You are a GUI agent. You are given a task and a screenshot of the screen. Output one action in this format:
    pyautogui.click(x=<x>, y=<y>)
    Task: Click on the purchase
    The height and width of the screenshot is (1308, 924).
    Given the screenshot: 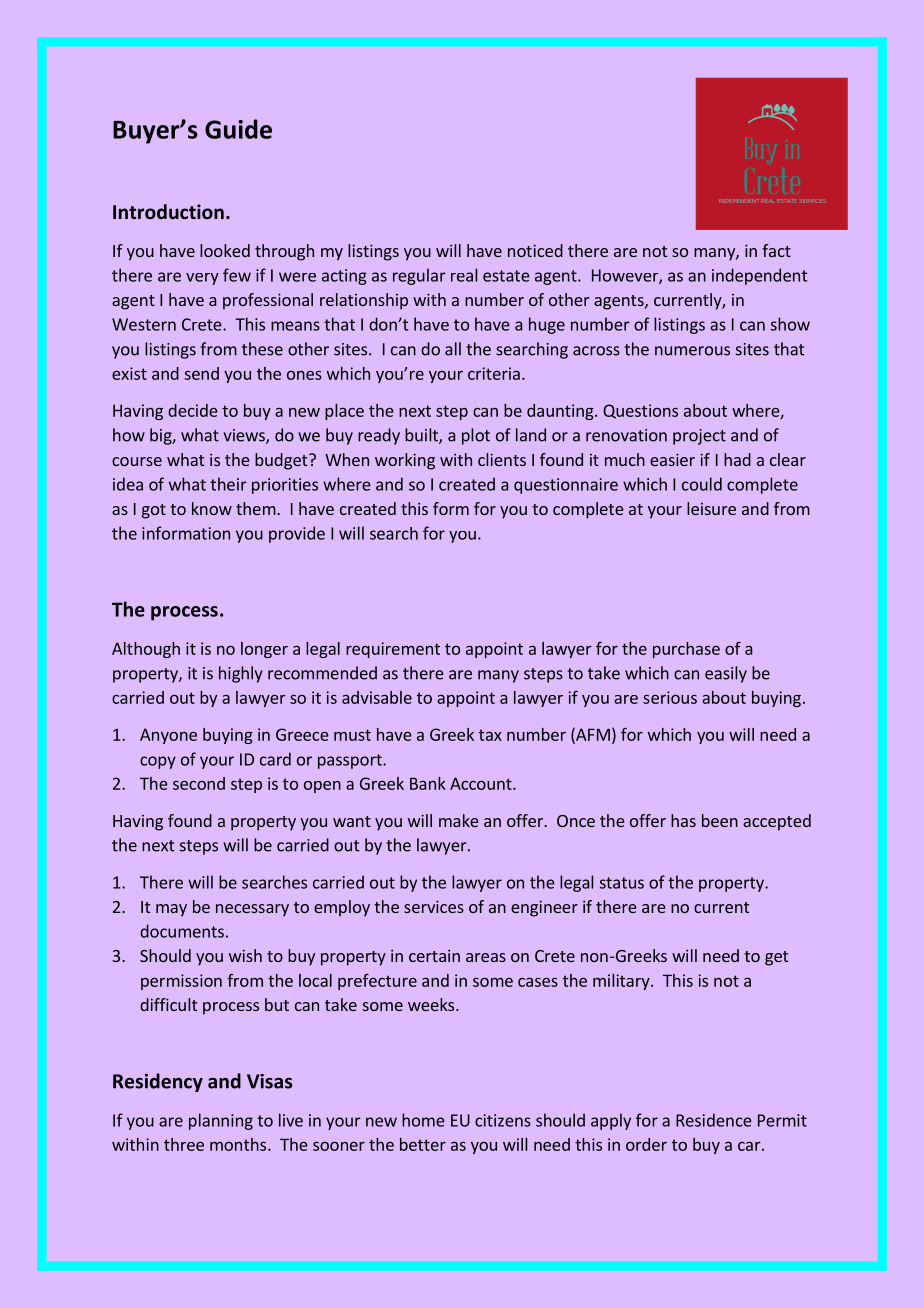 What is the action you would take?
    pyautogui.click(x=686, y=650)
